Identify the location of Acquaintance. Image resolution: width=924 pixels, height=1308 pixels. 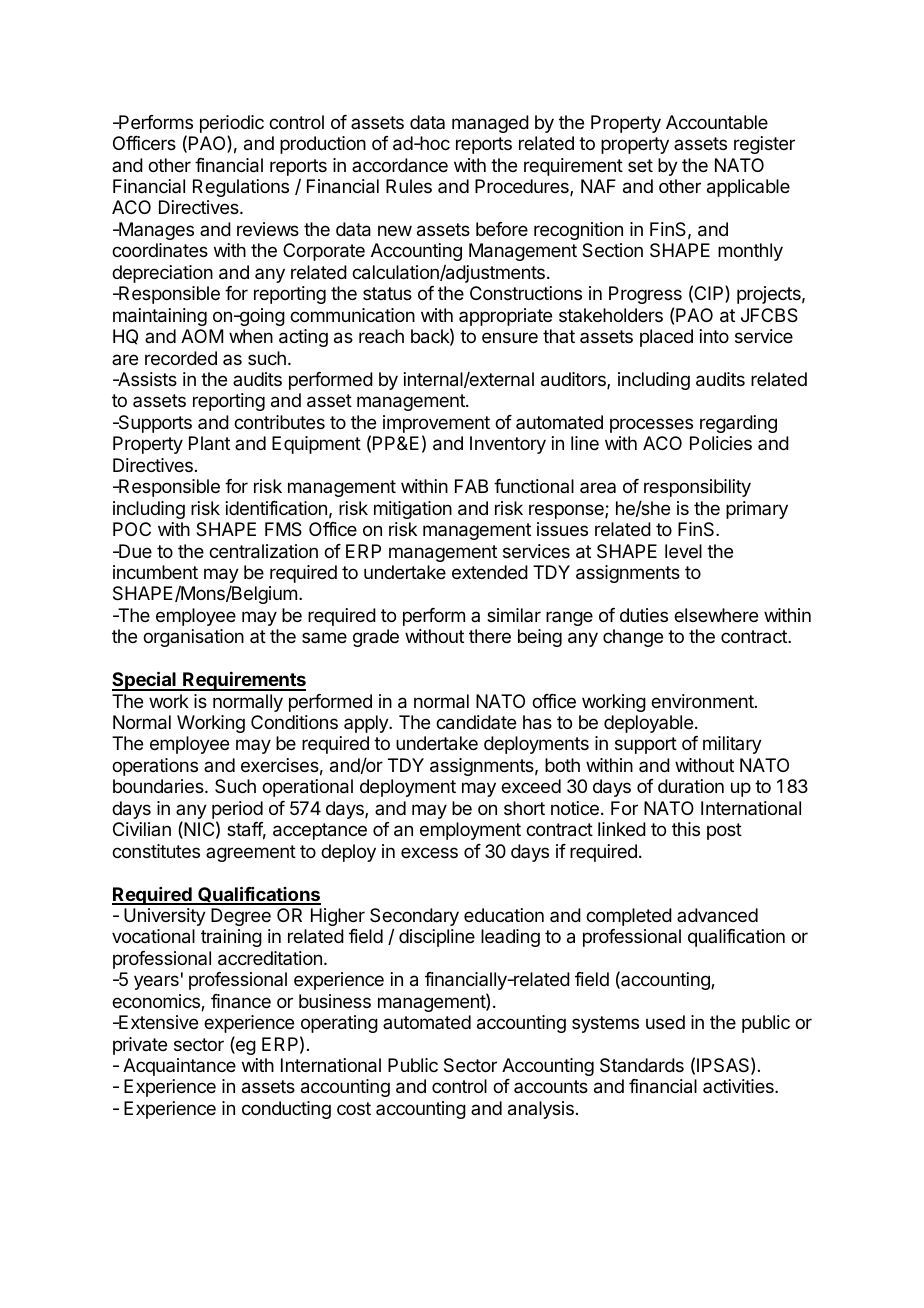
(179, 1067).
